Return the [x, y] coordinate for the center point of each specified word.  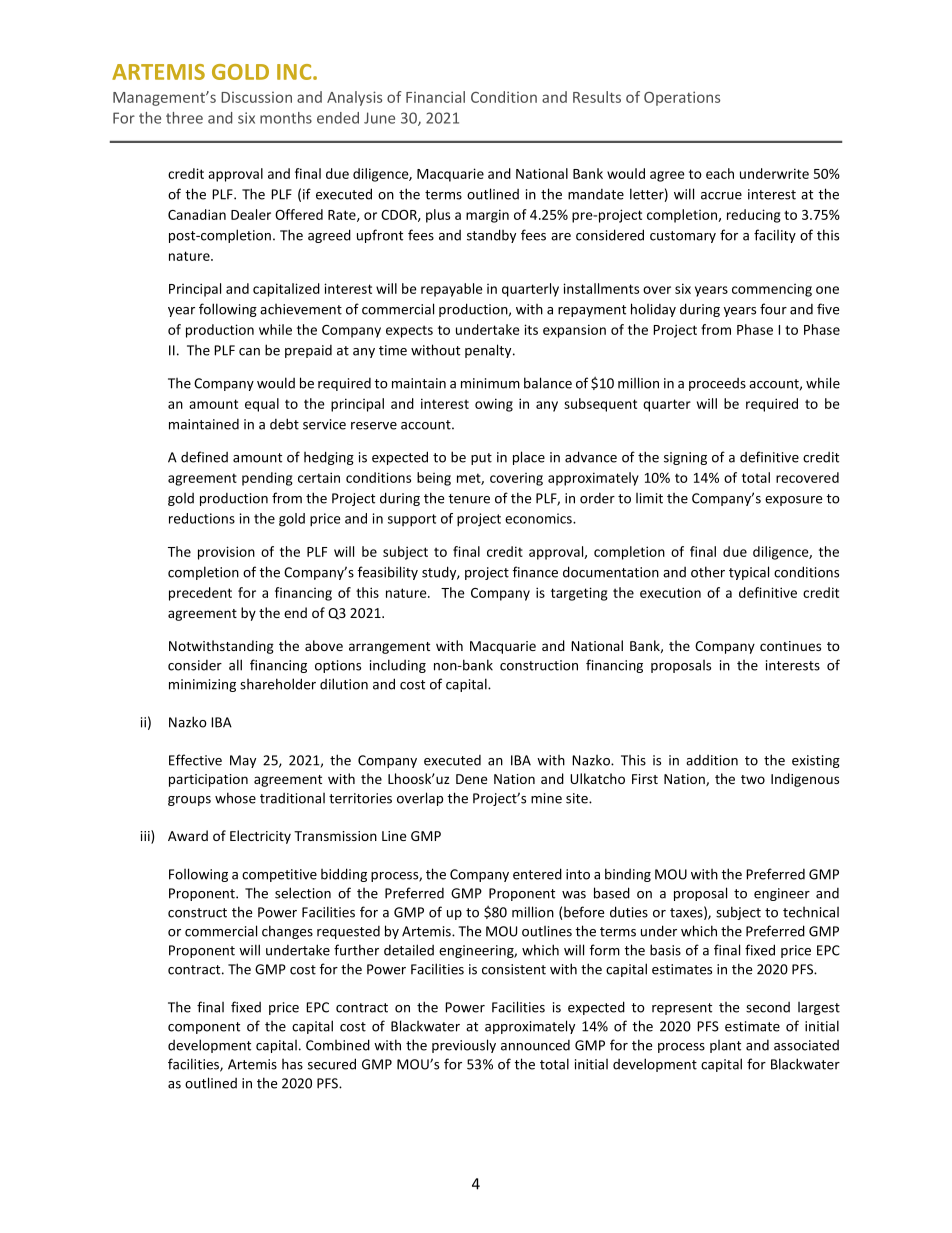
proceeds [717, 384]
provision [226, 553]
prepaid [308, 351]
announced [535, 1045]
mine [546, 798]
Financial [435, 97]
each [720, 173]
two [753, 779]
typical [749, 573]
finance [535, 572]
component [204, 1028]
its [531, 329]
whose [235, 798]
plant [725, 1046]
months [286, 118]
